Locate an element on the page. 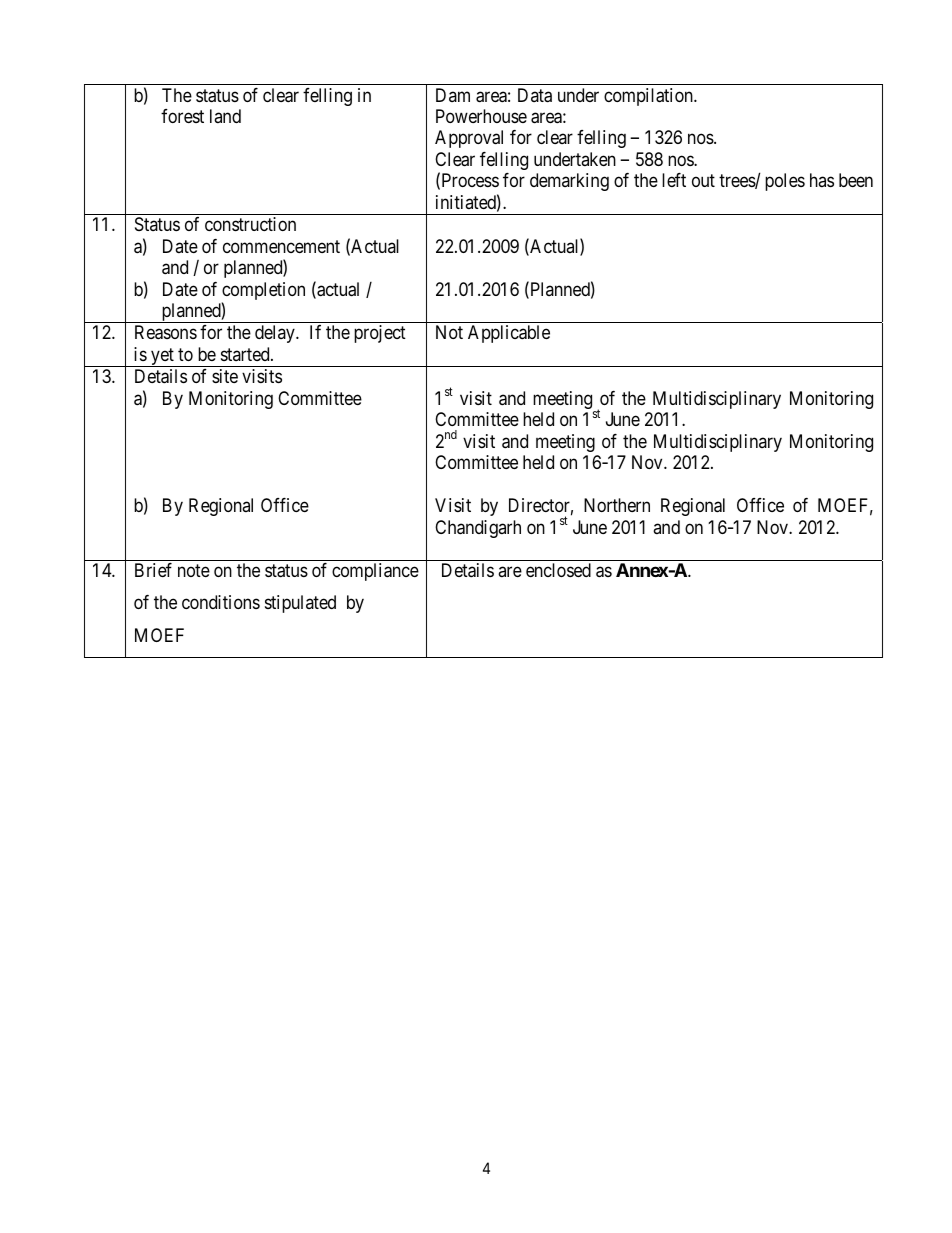 Image resolution: width=952 pixels, height=1233 pixels. site is located at coordinates (225, 376).
